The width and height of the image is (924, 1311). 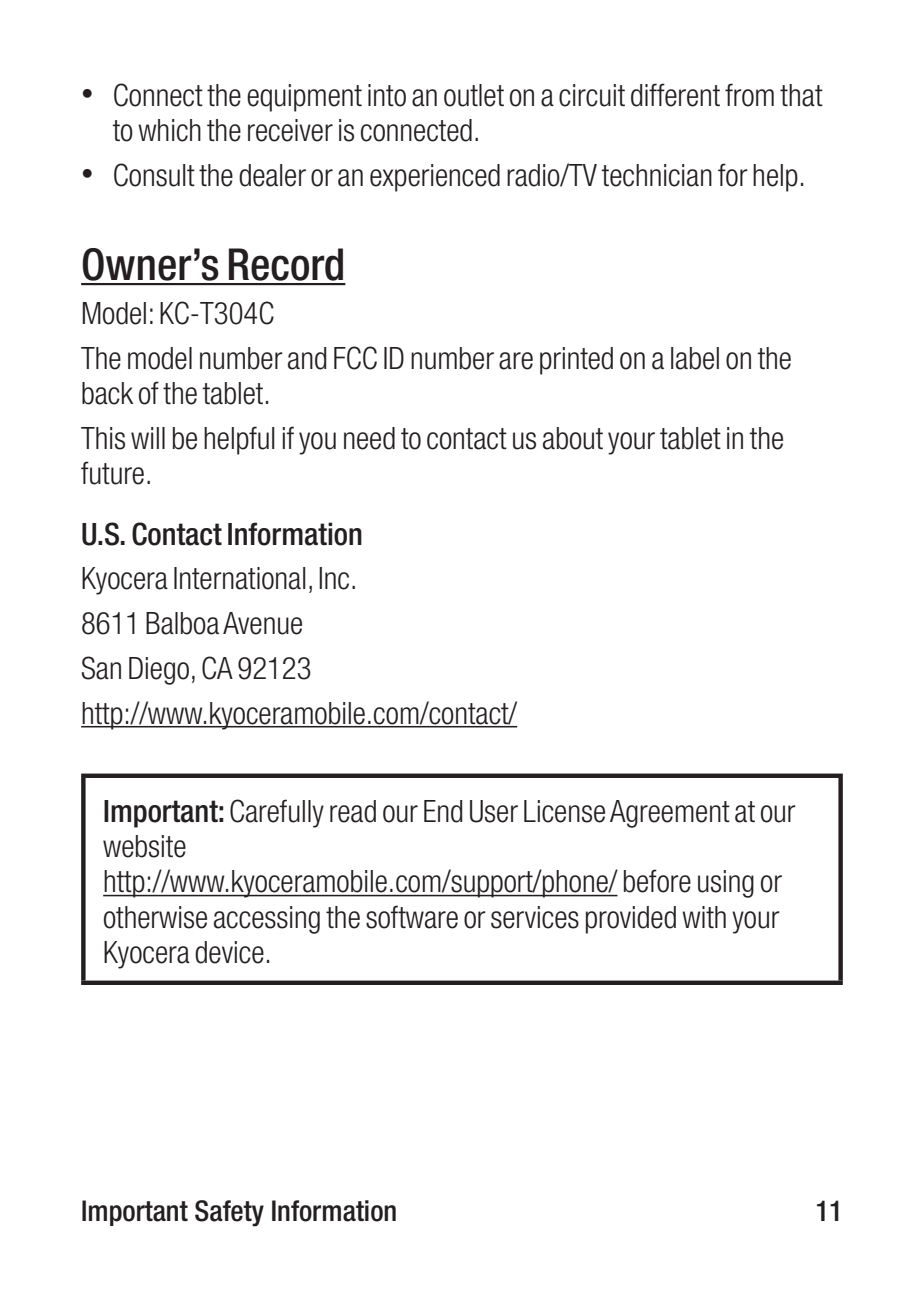 What do you see at coordinates (670, 814) in the image?
I see `Agreement` at bounding box center [670, 814].
